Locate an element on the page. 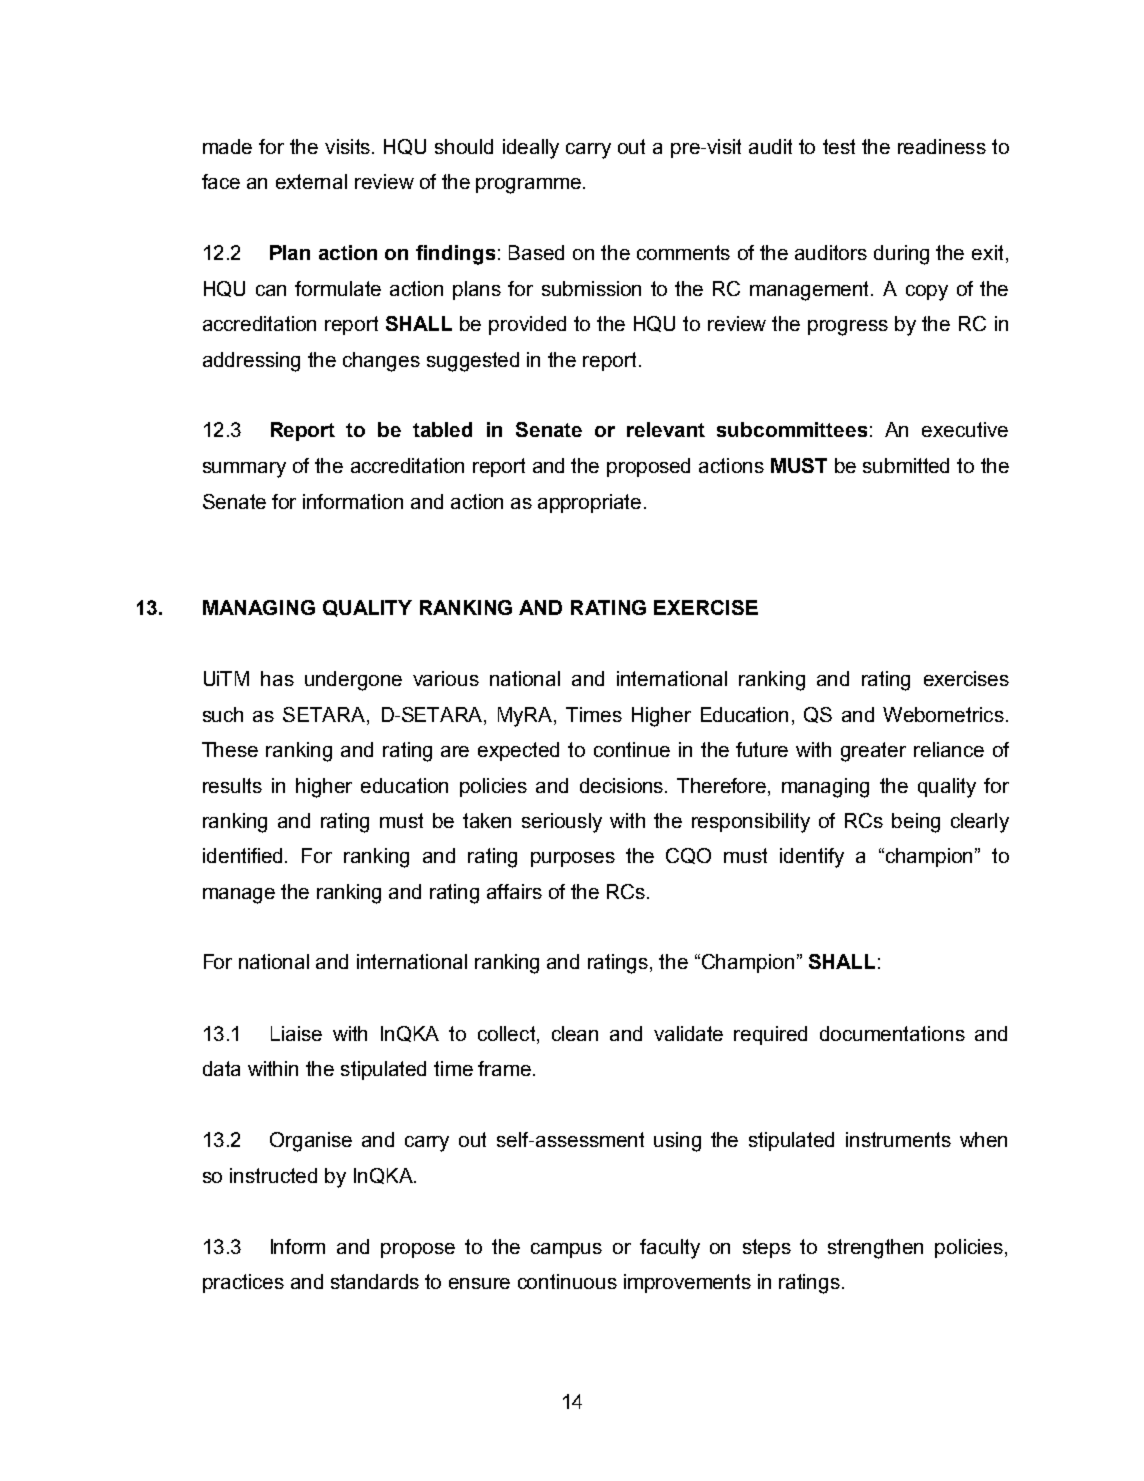 The image size is (1144, 1481). has is located at coordinates (277, 678).
